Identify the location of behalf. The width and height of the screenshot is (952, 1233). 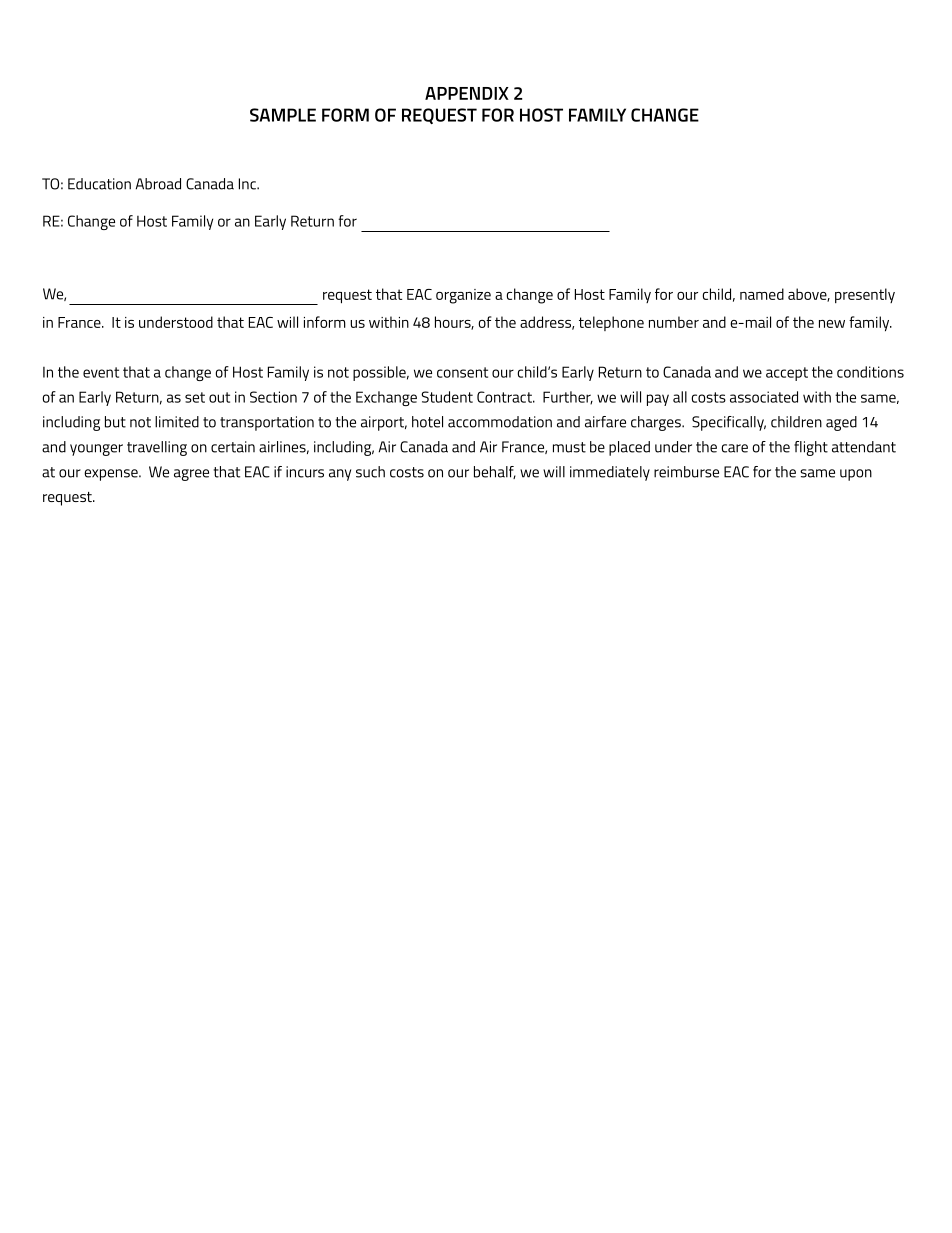
(495, 472).
